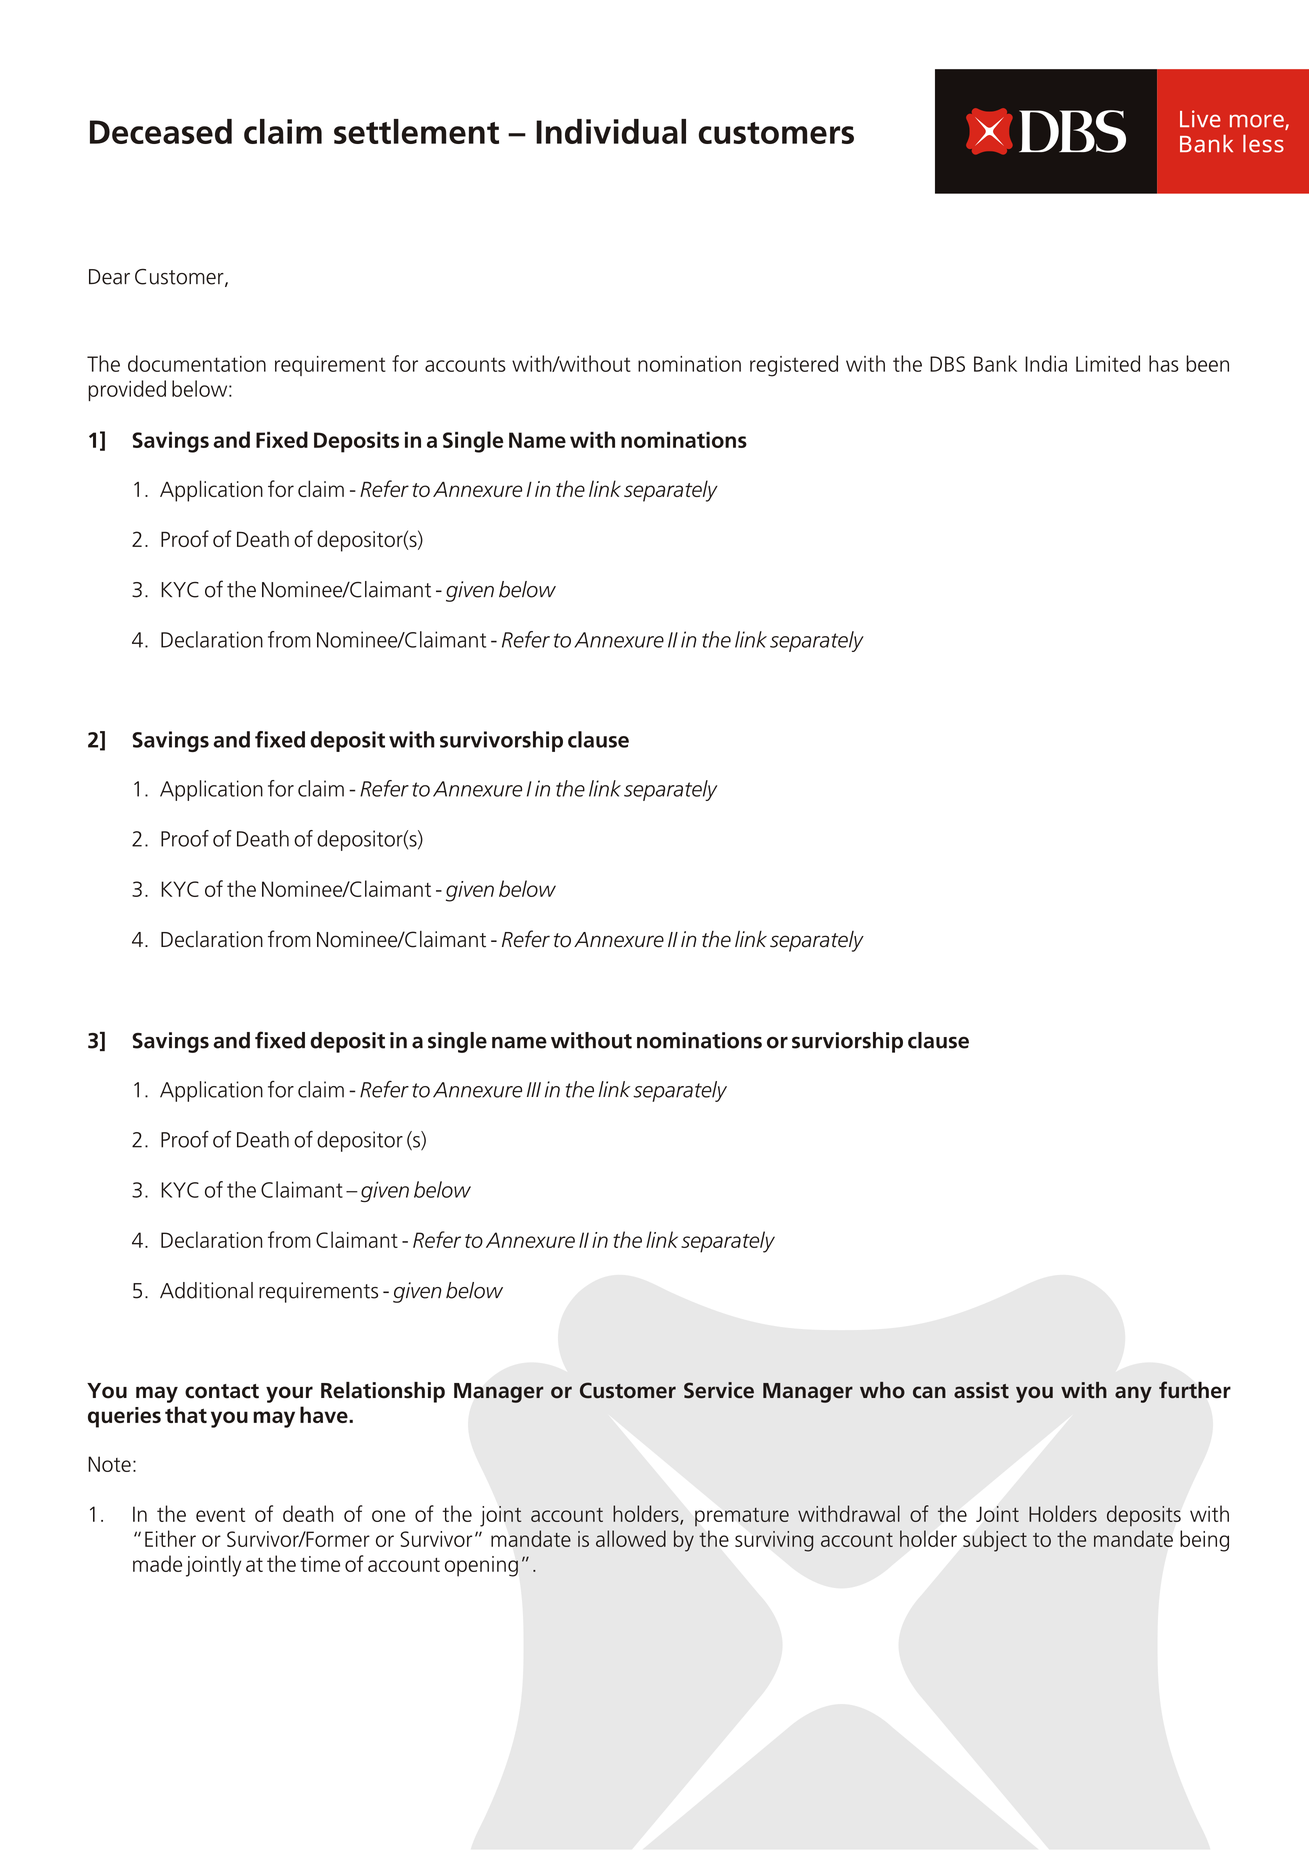 The width and height of the screenshot is (1309, 1851). What do you see at coordinates (161, 131) in the screenshot?
I see `Deceased` at bounding box center [161, 131].
